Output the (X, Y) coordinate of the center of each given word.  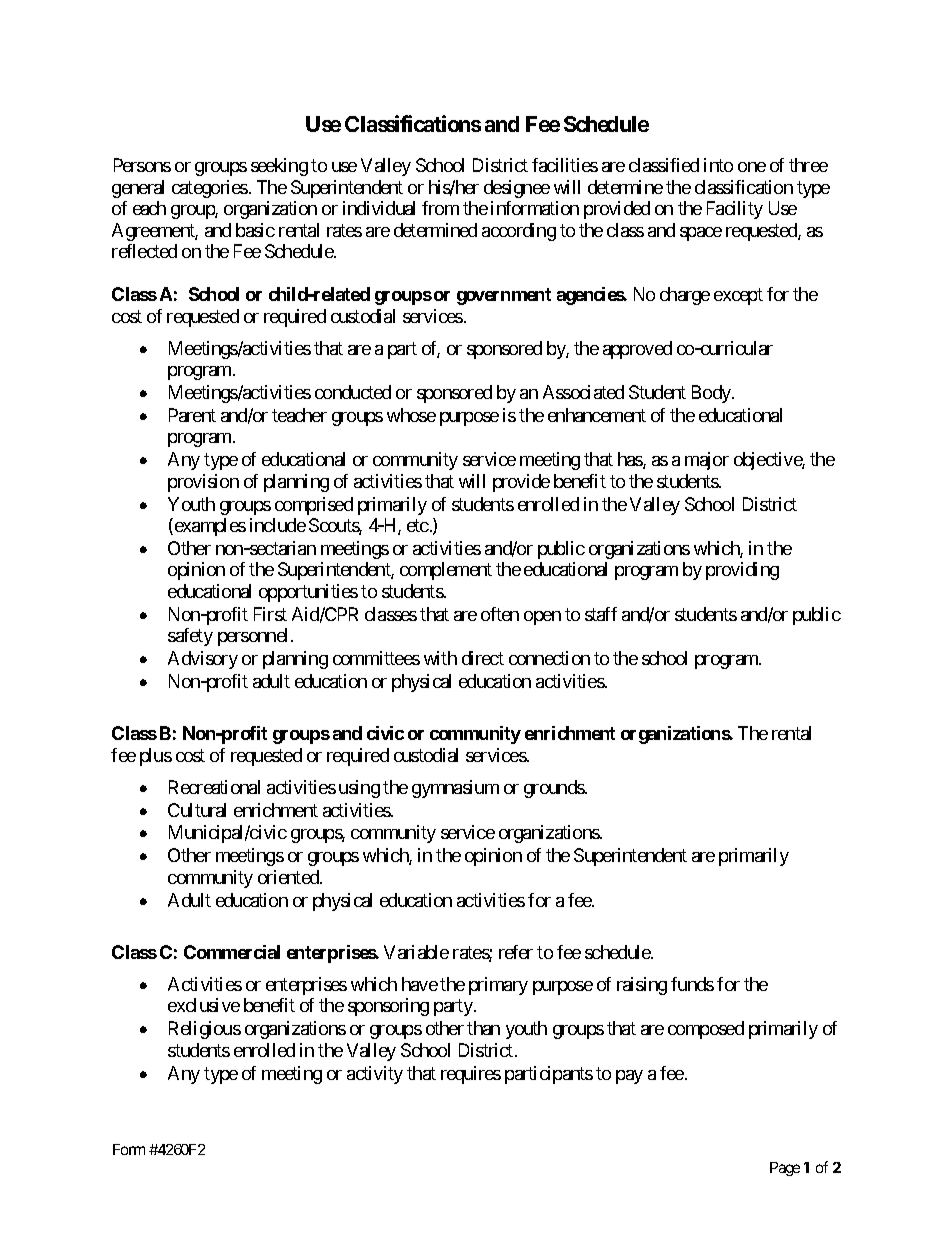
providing (742, 571)
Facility (735, 210)
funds (692, 984)
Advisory (203, 660)
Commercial (232, 952)
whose (411, 415)
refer (516, 952)
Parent (192, 415)
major (707, 461)
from (440, 208)
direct (483, 658)
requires (471, 1075)
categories (210, 189)
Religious (205, 1030)
